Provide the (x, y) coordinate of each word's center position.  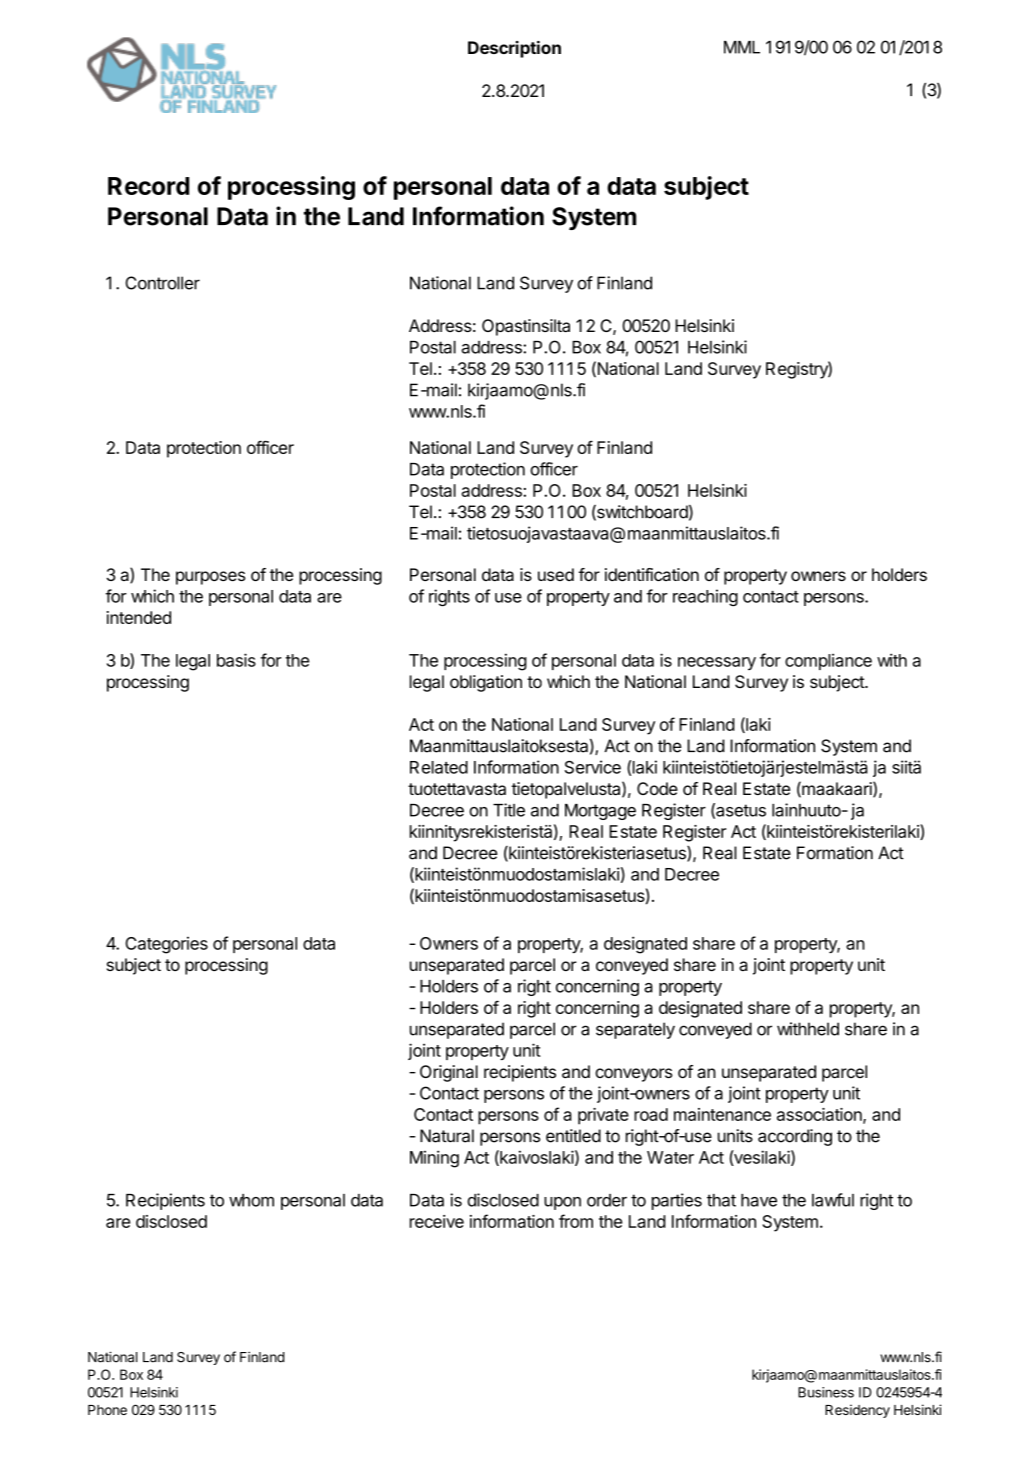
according (795, 1137)
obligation (486, 683)
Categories (166, 945)
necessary (717, 663)
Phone (107, 1410)
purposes (211, 578)
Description (514, 49)
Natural (447, 1136)
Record (148, 186)
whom (251, 1200)
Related (439, 767)
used (556, 574)
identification (652, 574)
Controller (162, 283)
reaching (705, 597)
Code (657, 788)
